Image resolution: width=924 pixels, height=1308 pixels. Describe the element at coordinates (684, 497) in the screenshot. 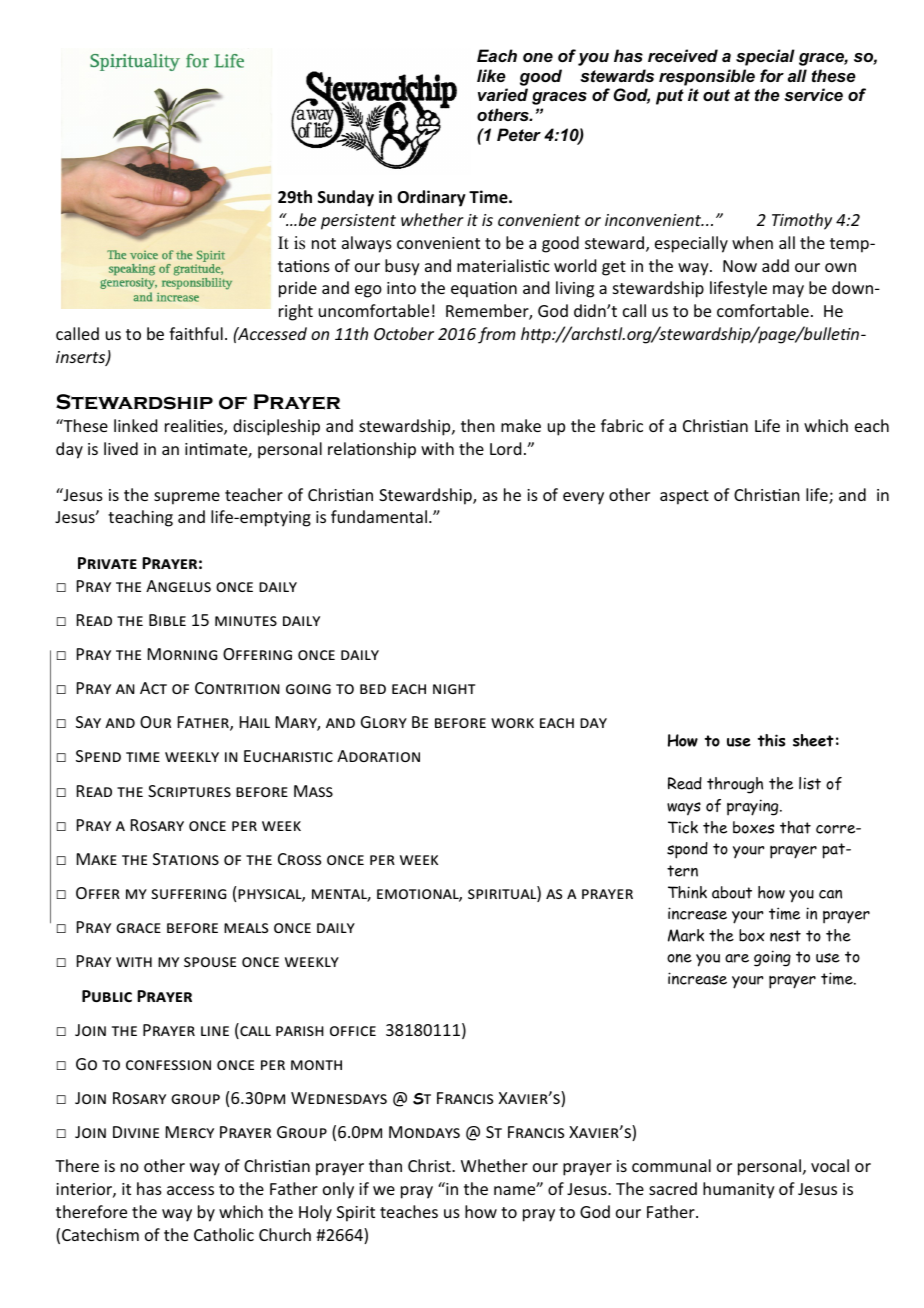

I see `aspect` at that location.
